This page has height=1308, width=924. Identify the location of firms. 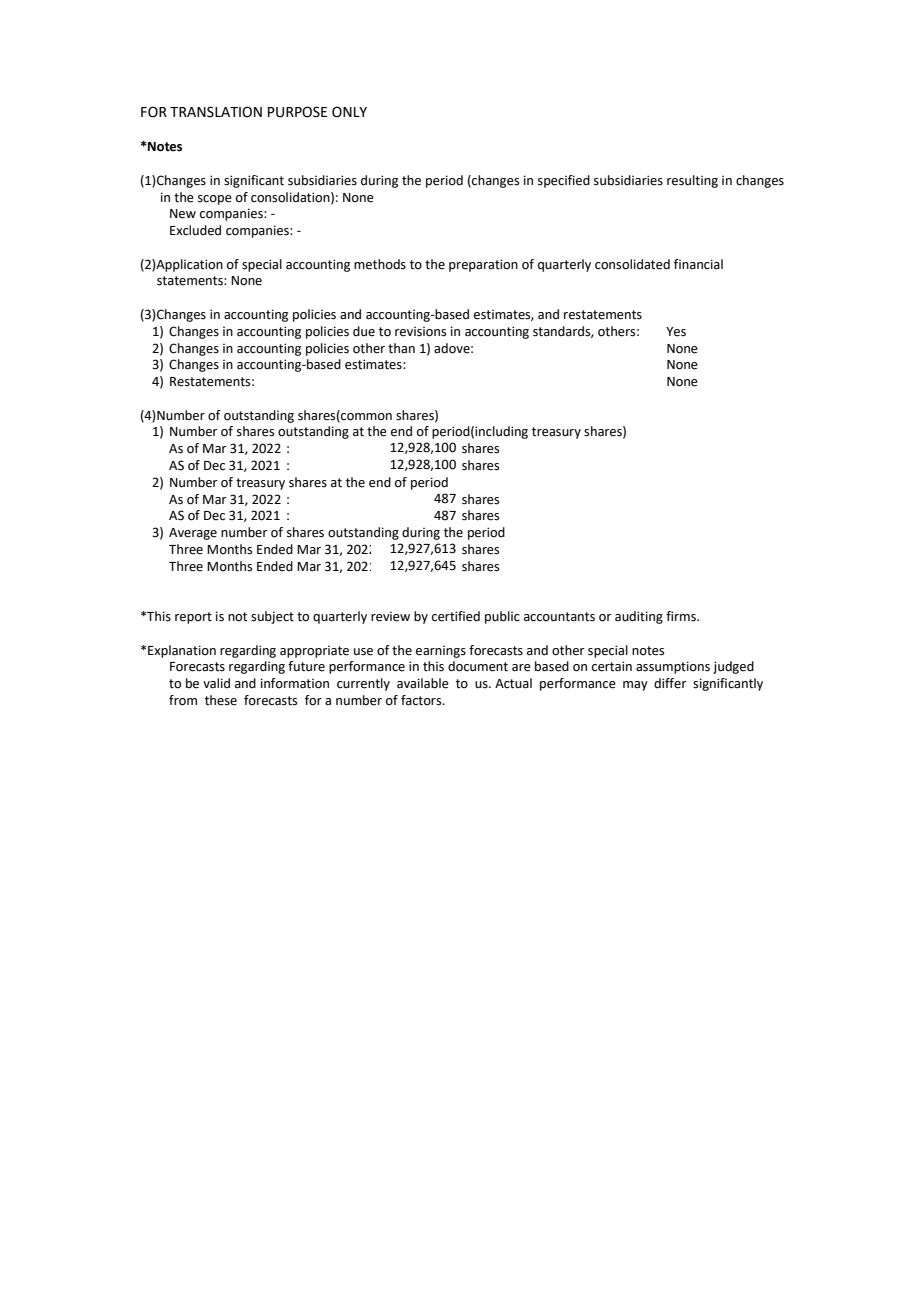
(682, 616).
